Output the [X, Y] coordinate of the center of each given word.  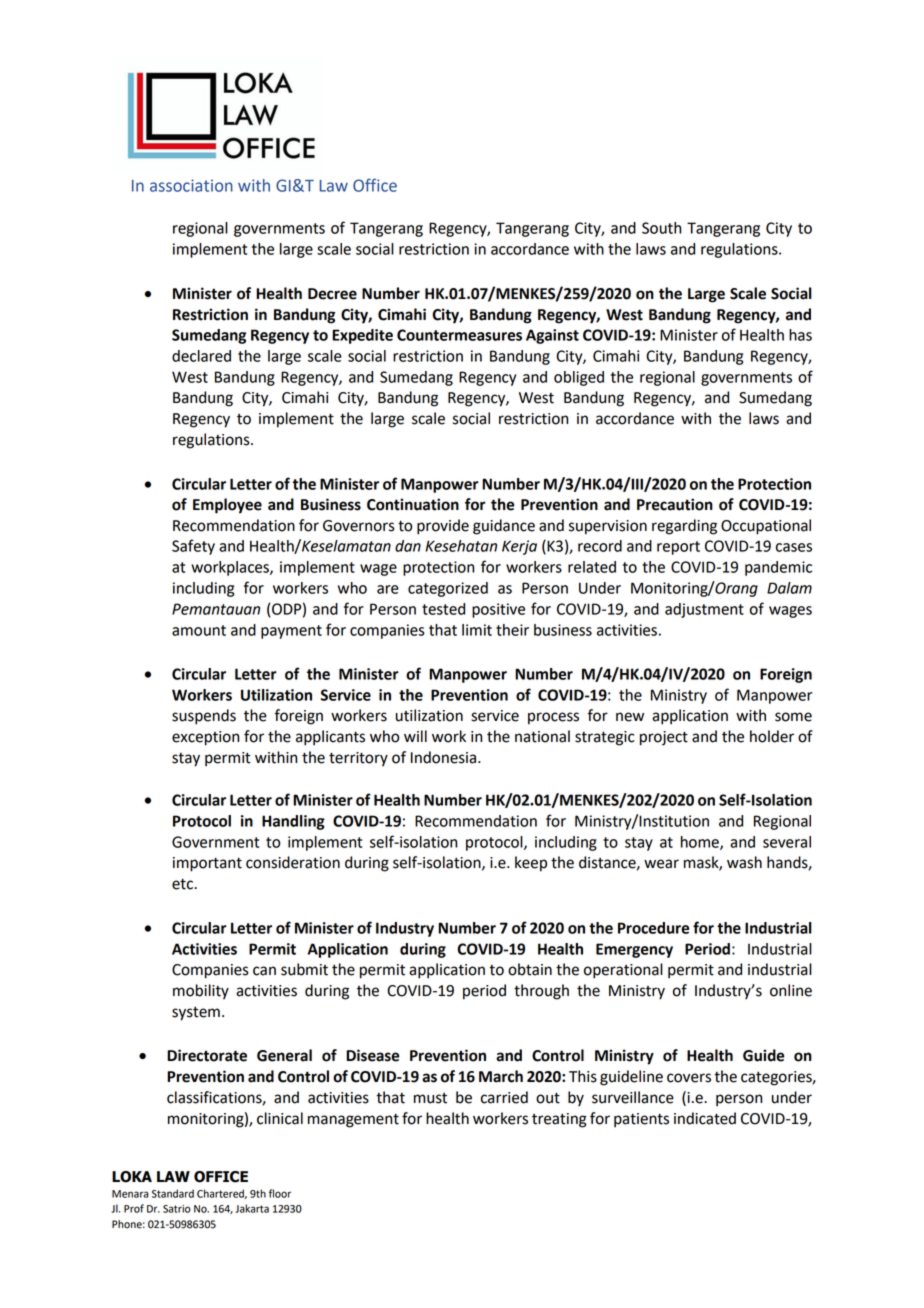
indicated [705, 1118]
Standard [173, 1193]
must [430, 1098]
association [191, 185]
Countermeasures [459, 335]
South [661, 228]
